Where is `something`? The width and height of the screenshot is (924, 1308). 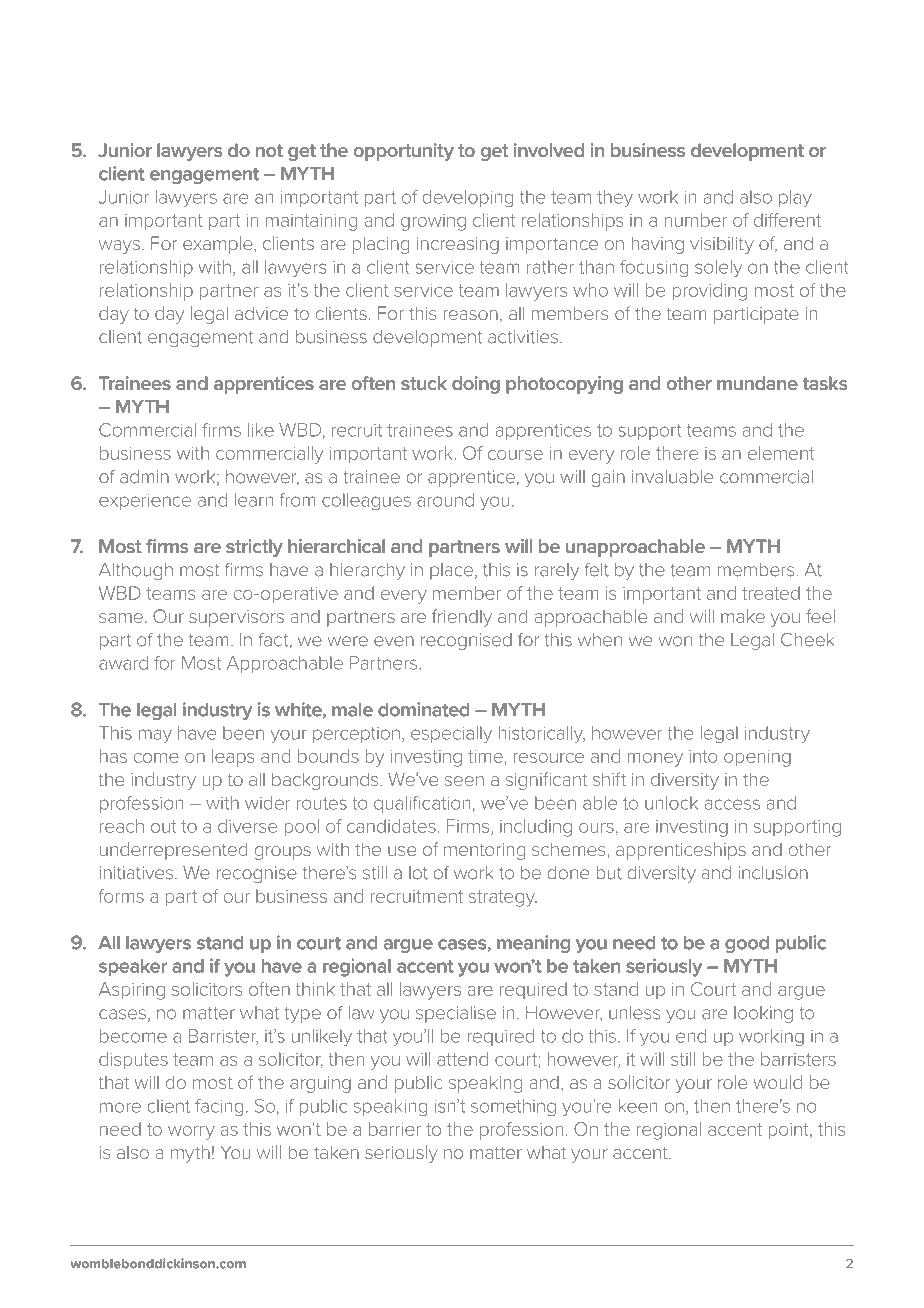 something is located at coordinates (513, 1108).
